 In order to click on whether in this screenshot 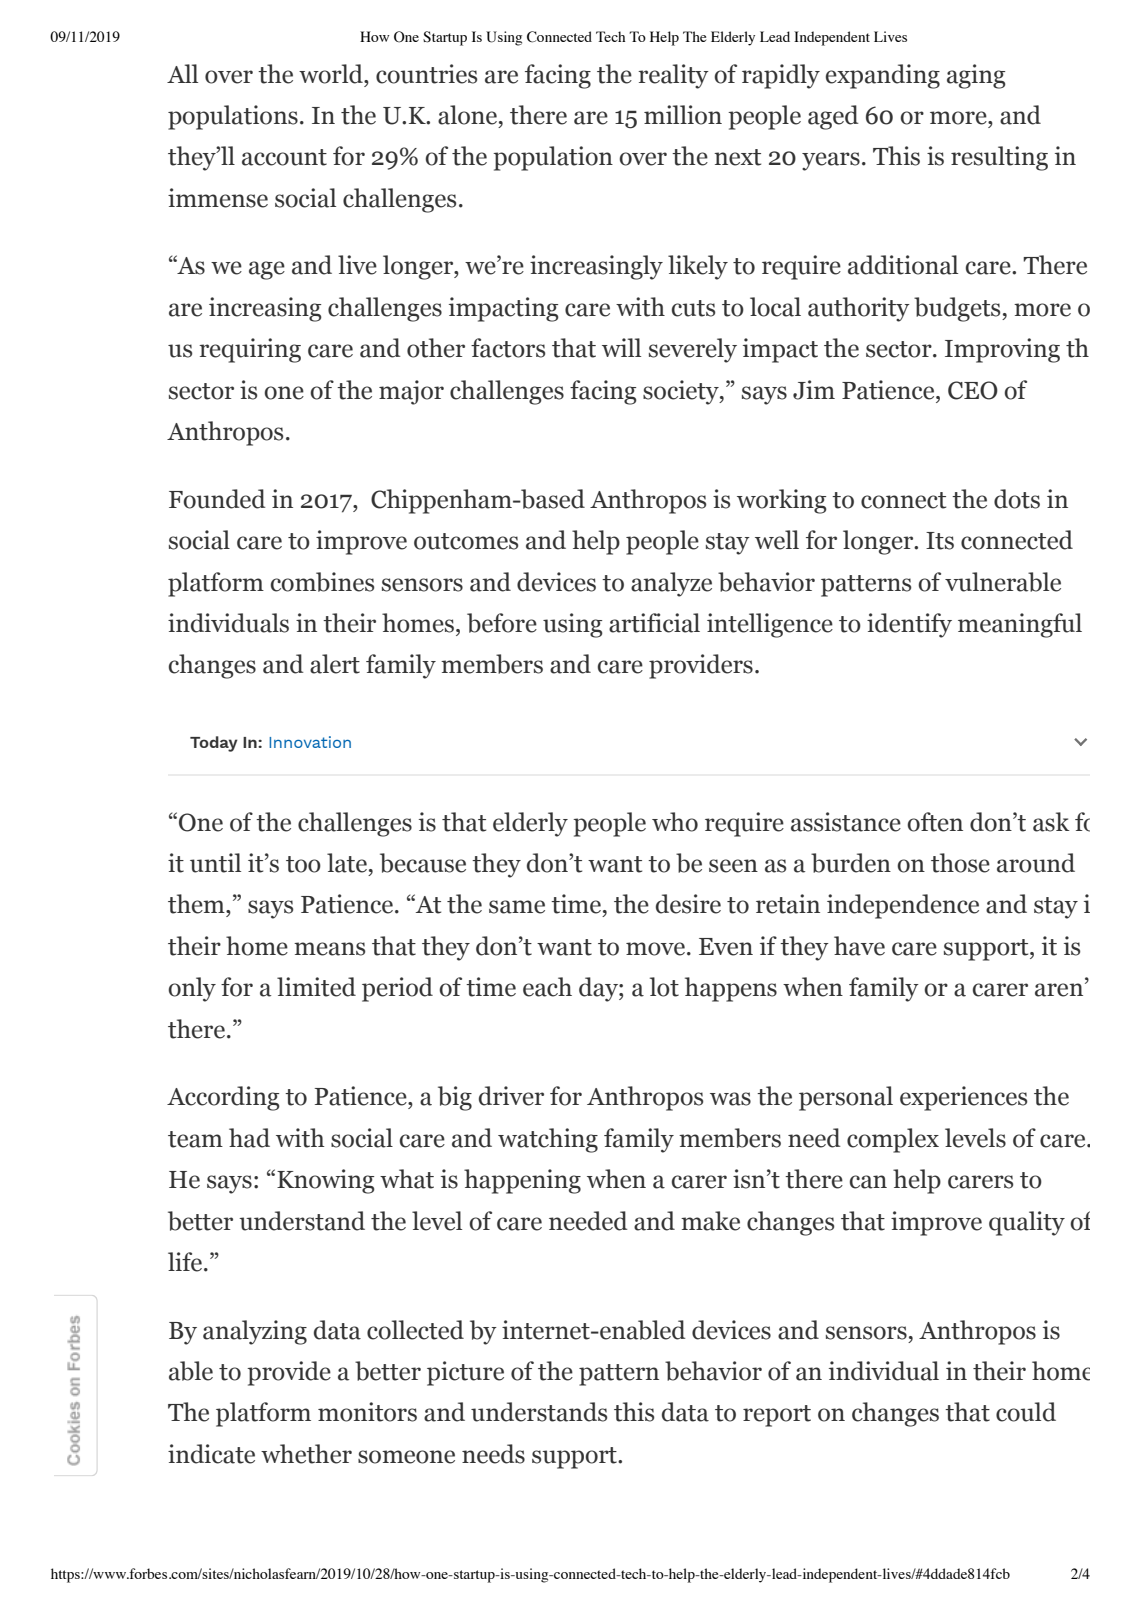, I will do `click(306, 1454)`.
